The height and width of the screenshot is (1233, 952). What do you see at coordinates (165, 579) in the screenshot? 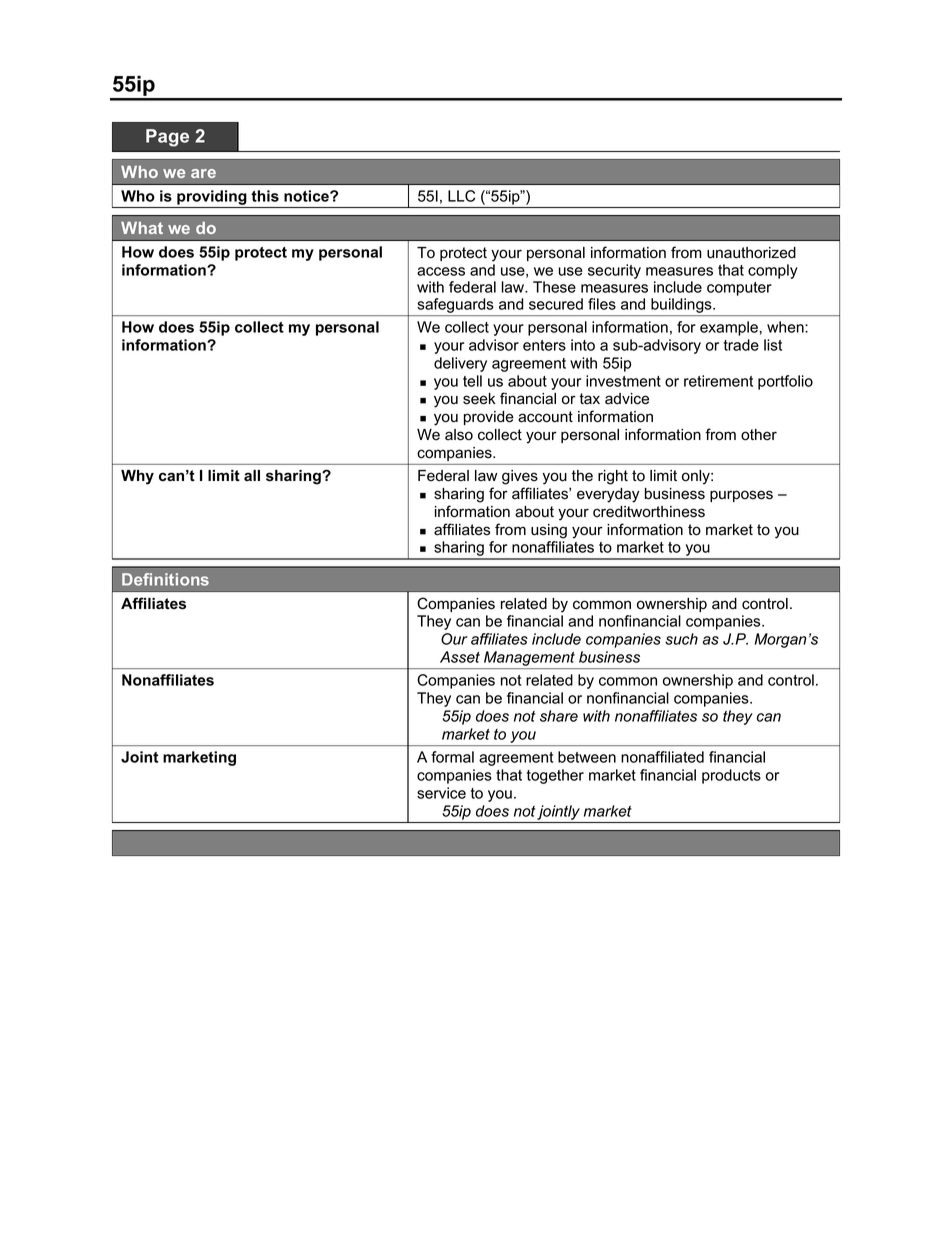
I see `Definitions` at bounding box center [165, 579].
